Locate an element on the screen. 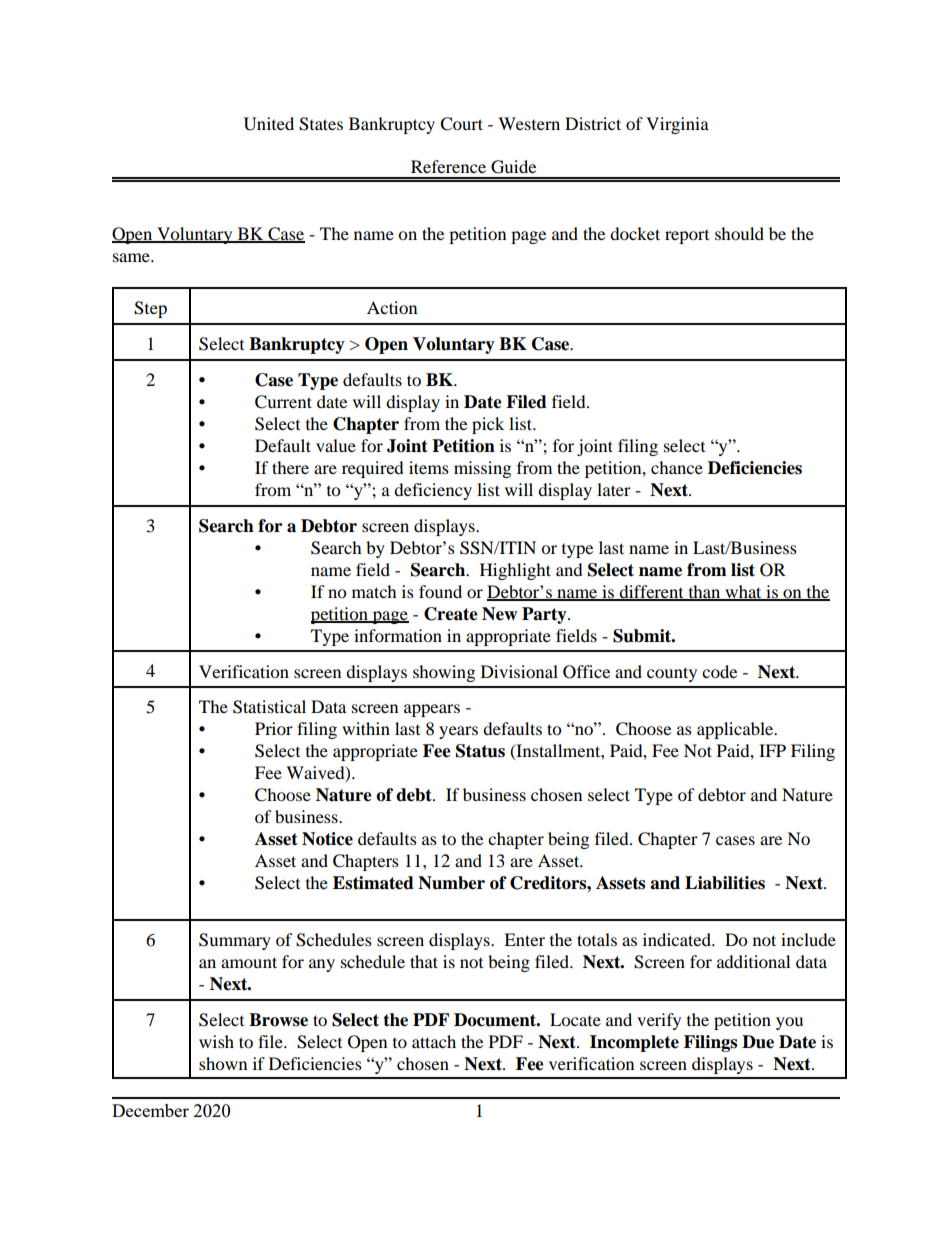 The image size is (952, 1233). Create is located at coordinates (451, 614).
